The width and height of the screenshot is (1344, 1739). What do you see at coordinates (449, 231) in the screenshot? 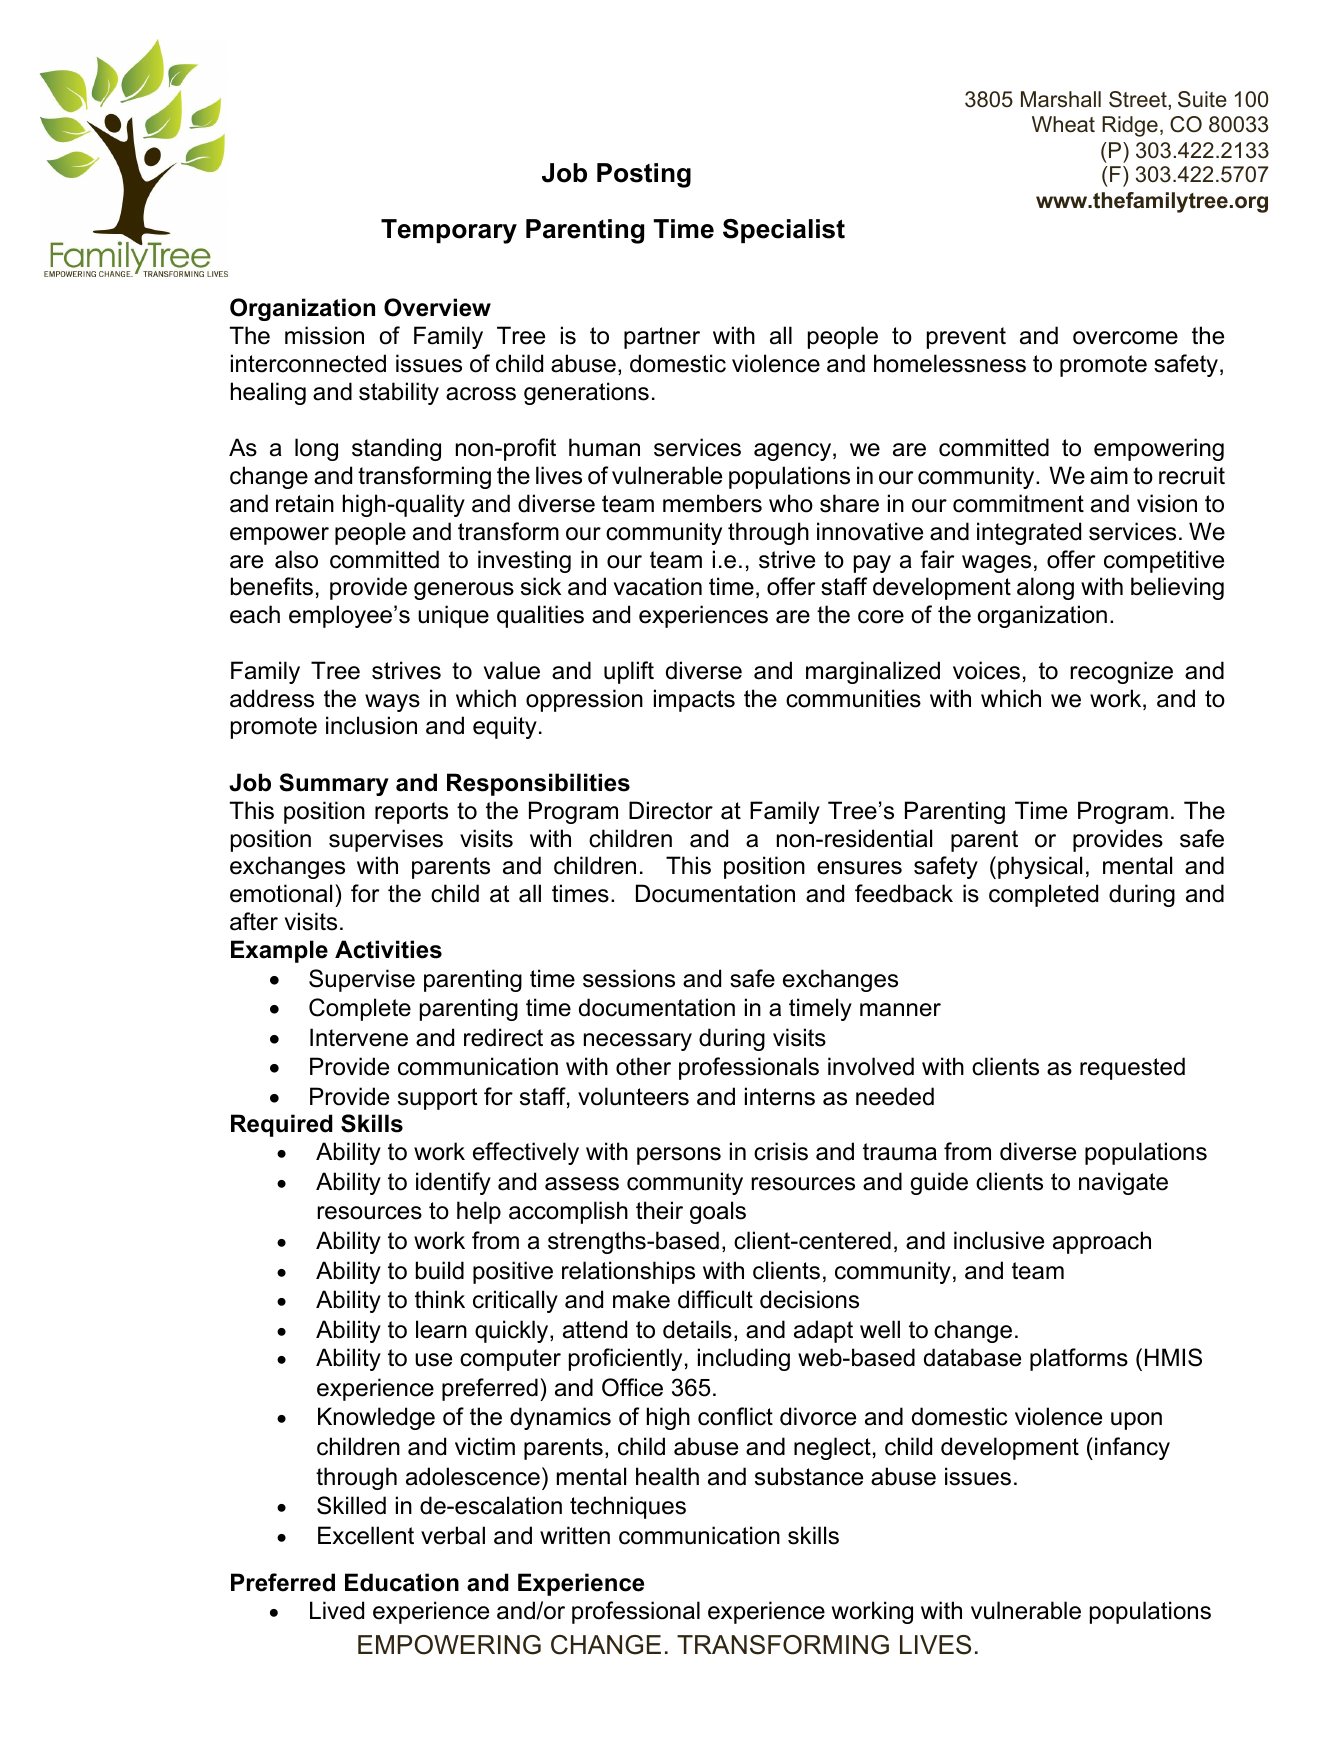
I see `Temporary` at bounding box center [449, 231].
